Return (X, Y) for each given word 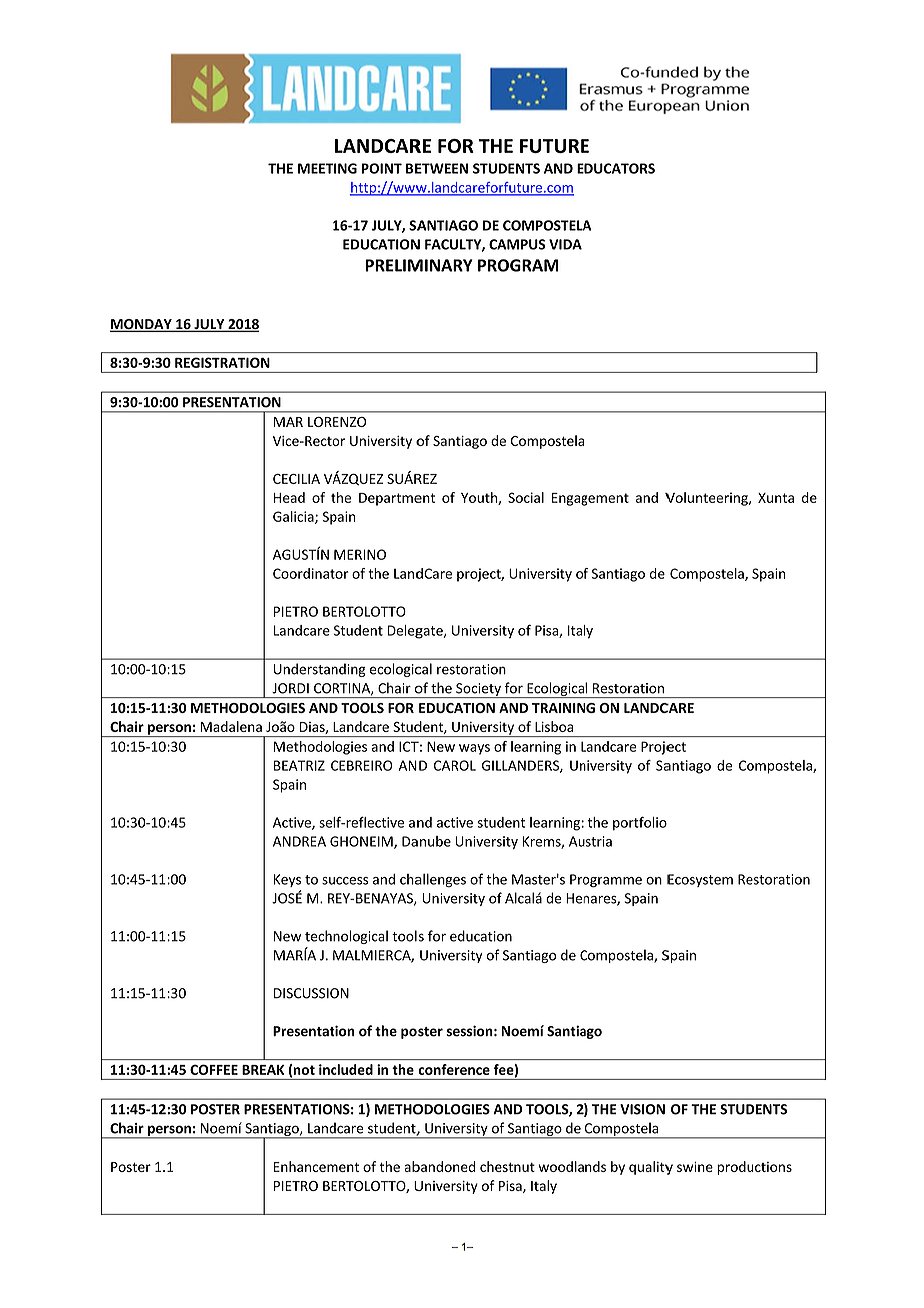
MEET (316, 168)
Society (478, 690)
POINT (381, 168)
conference (454, 1069)
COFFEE (214, 1070)
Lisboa (554, 726)
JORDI (290, 688)
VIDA (565, 244)
